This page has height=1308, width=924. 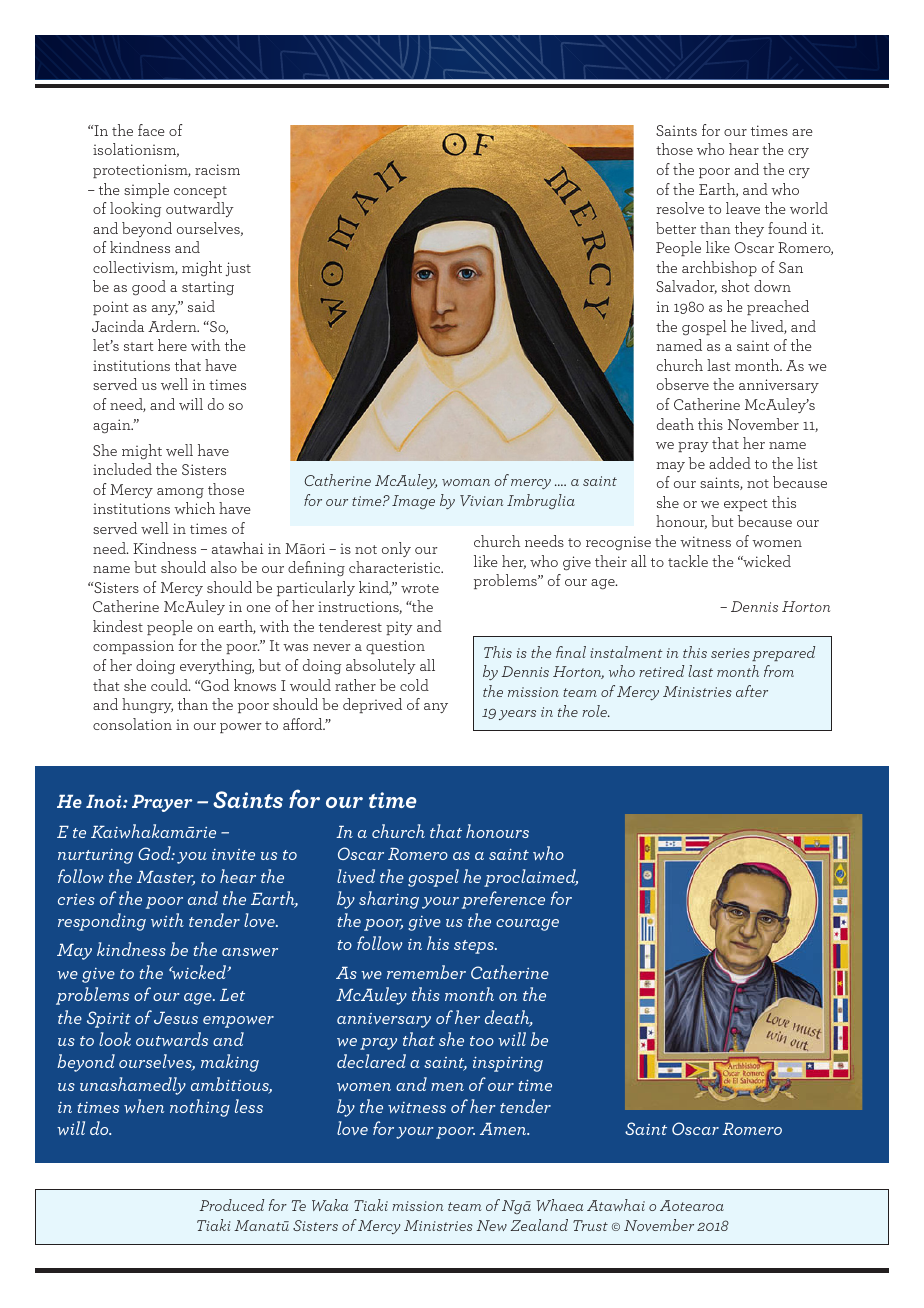 I want to click on leave, so click(x=743, y=208).
